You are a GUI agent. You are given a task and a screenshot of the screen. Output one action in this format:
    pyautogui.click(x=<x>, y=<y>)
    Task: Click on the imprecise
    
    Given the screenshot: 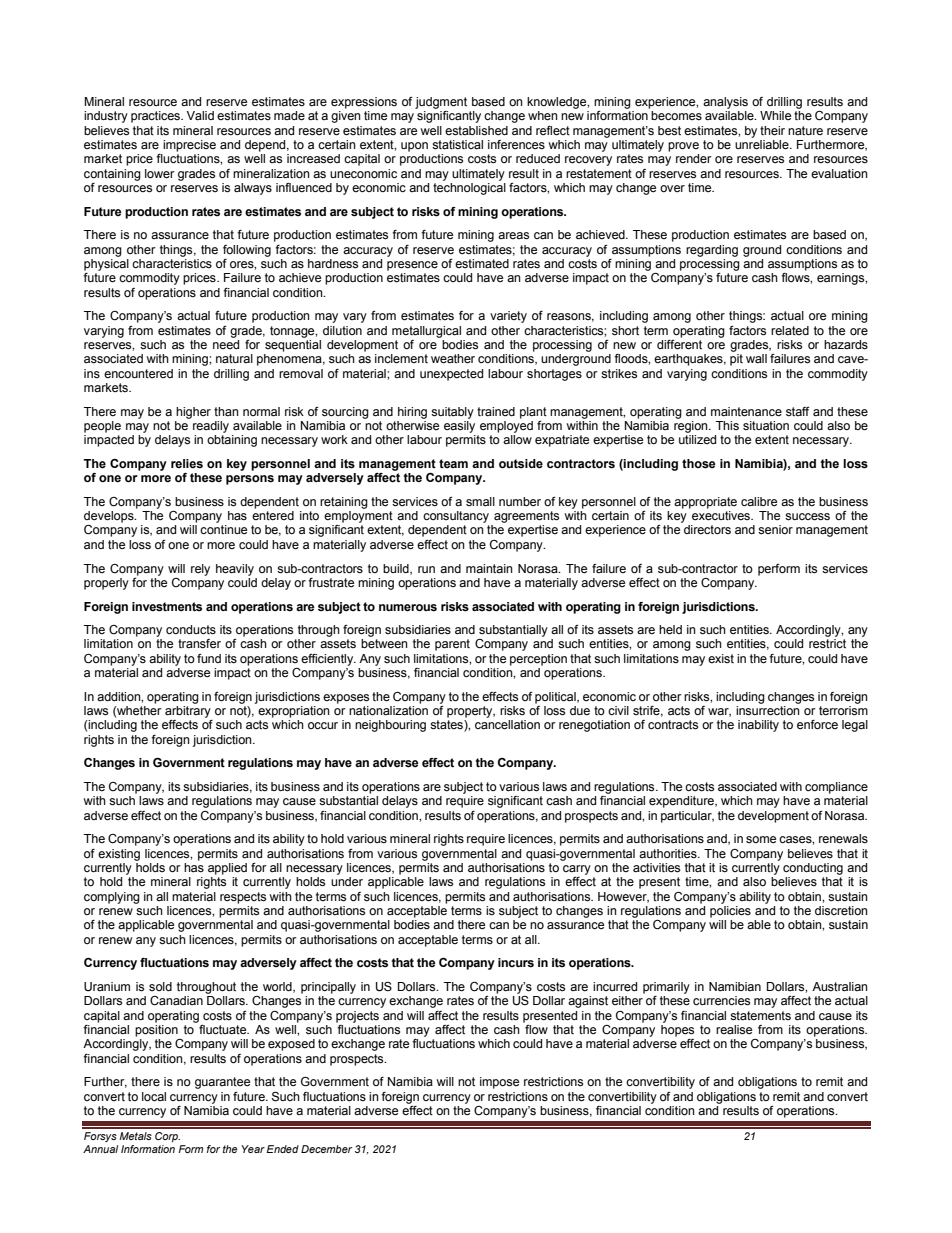 What is the action you would take?
    pyautogui.click(x=189, y=146)
